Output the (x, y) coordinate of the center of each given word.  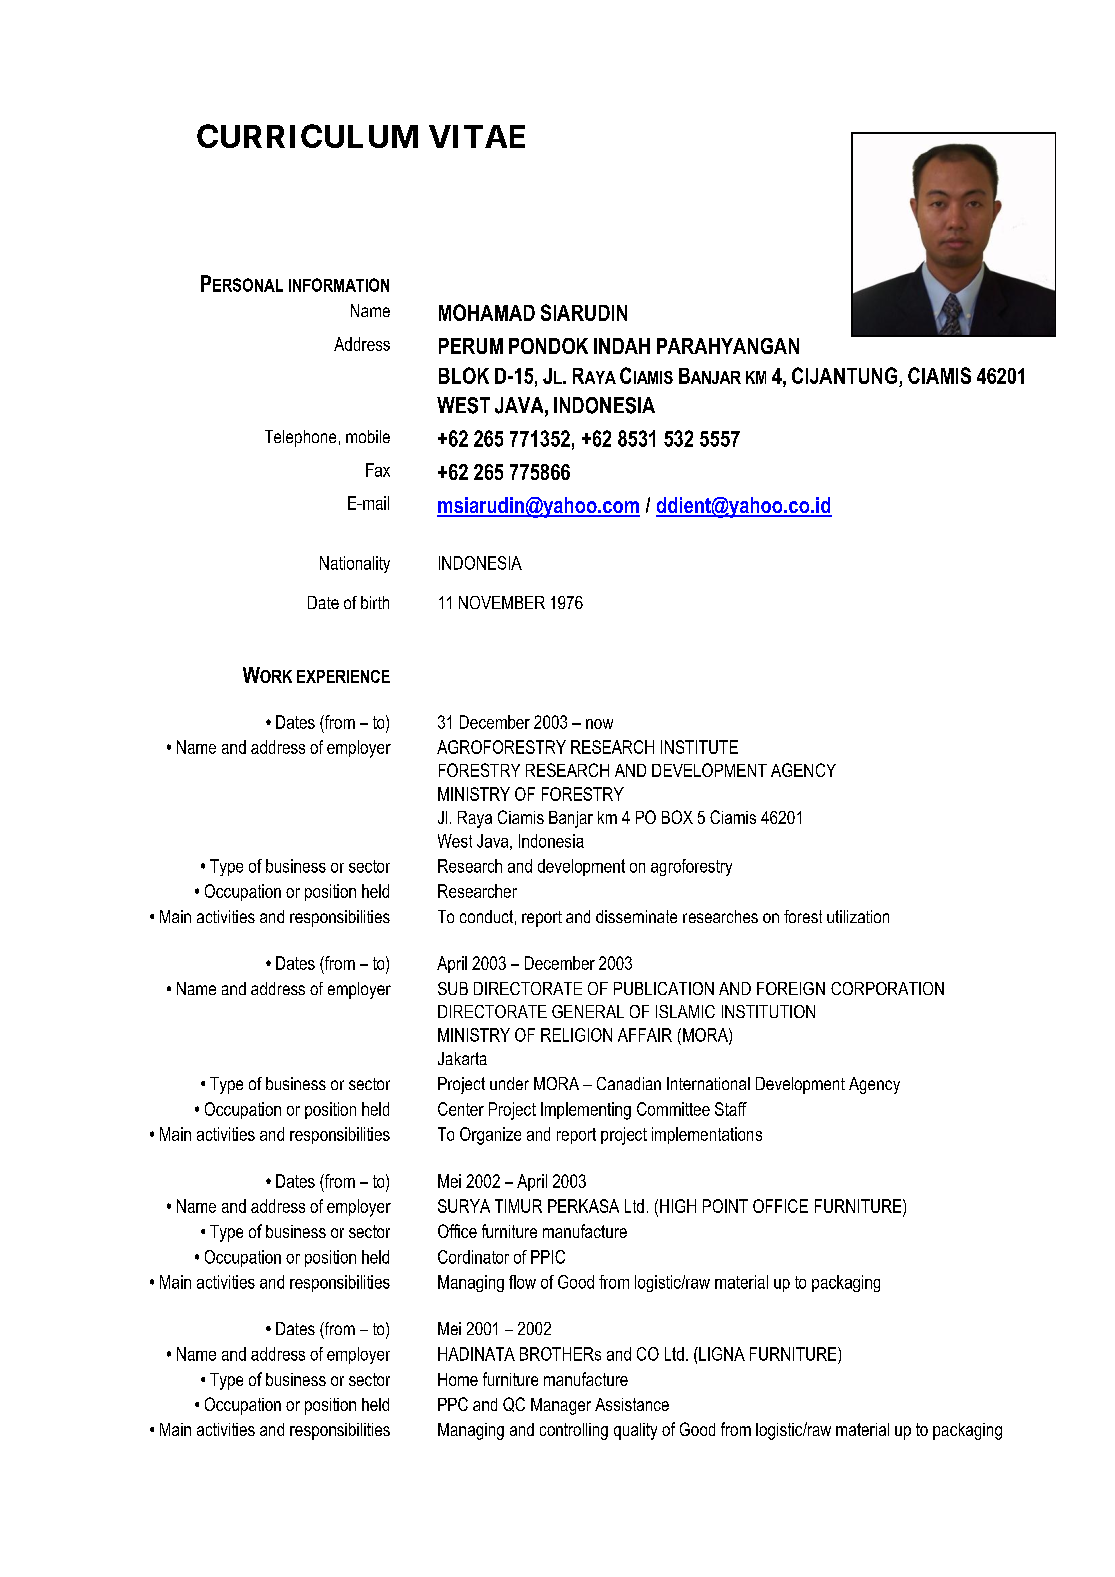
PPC (453, 1404)
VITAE (477, 136)
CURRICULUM (307, 136)
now (599, 724)
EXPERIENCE (343, 676)
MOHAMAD (487, 312)
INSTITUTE (699, 747)
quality (635, 1431)
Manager (561, 1406)
